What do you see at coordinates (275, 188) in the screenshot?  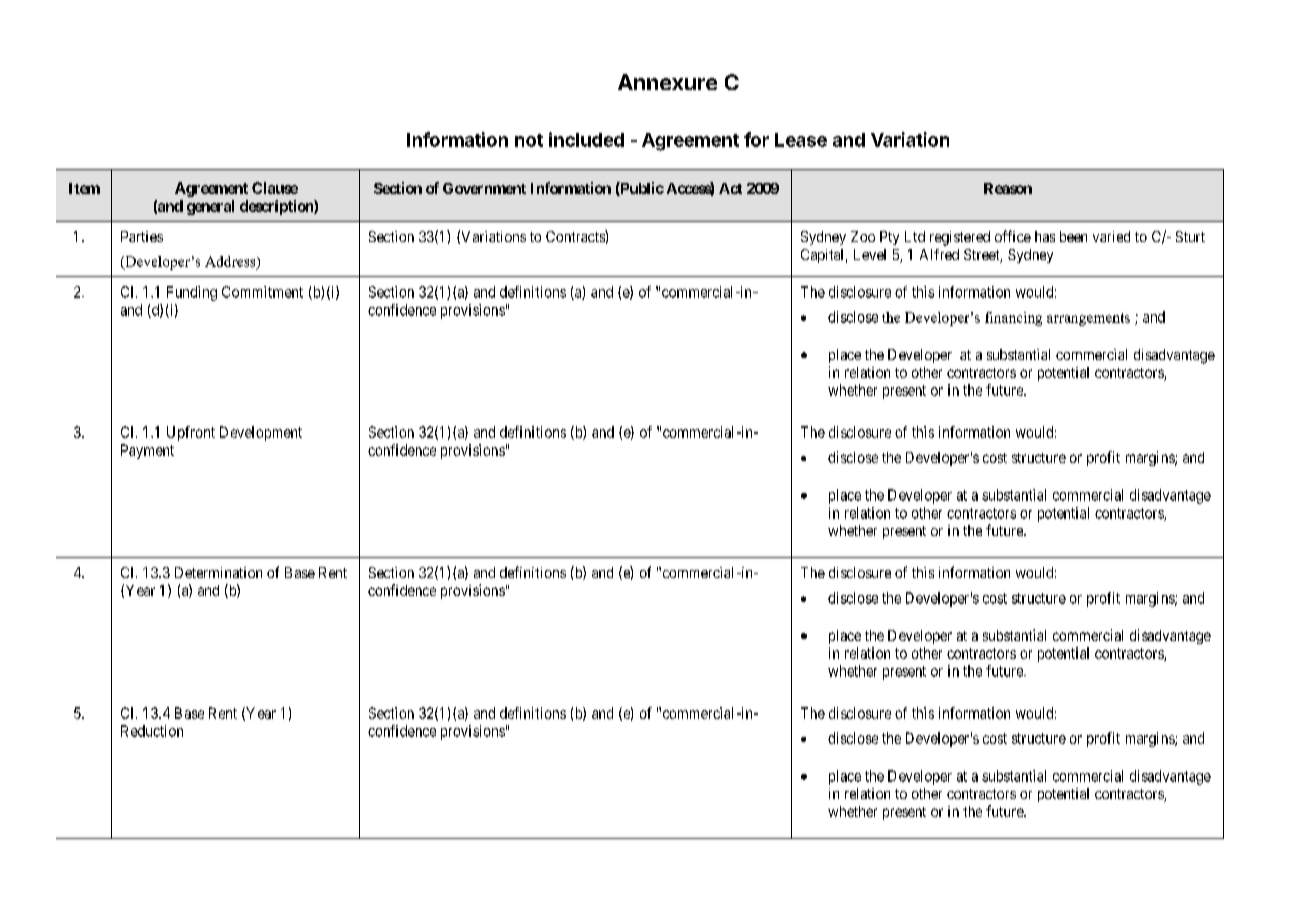 I see `Clause` at bounding box center [275, 188].
